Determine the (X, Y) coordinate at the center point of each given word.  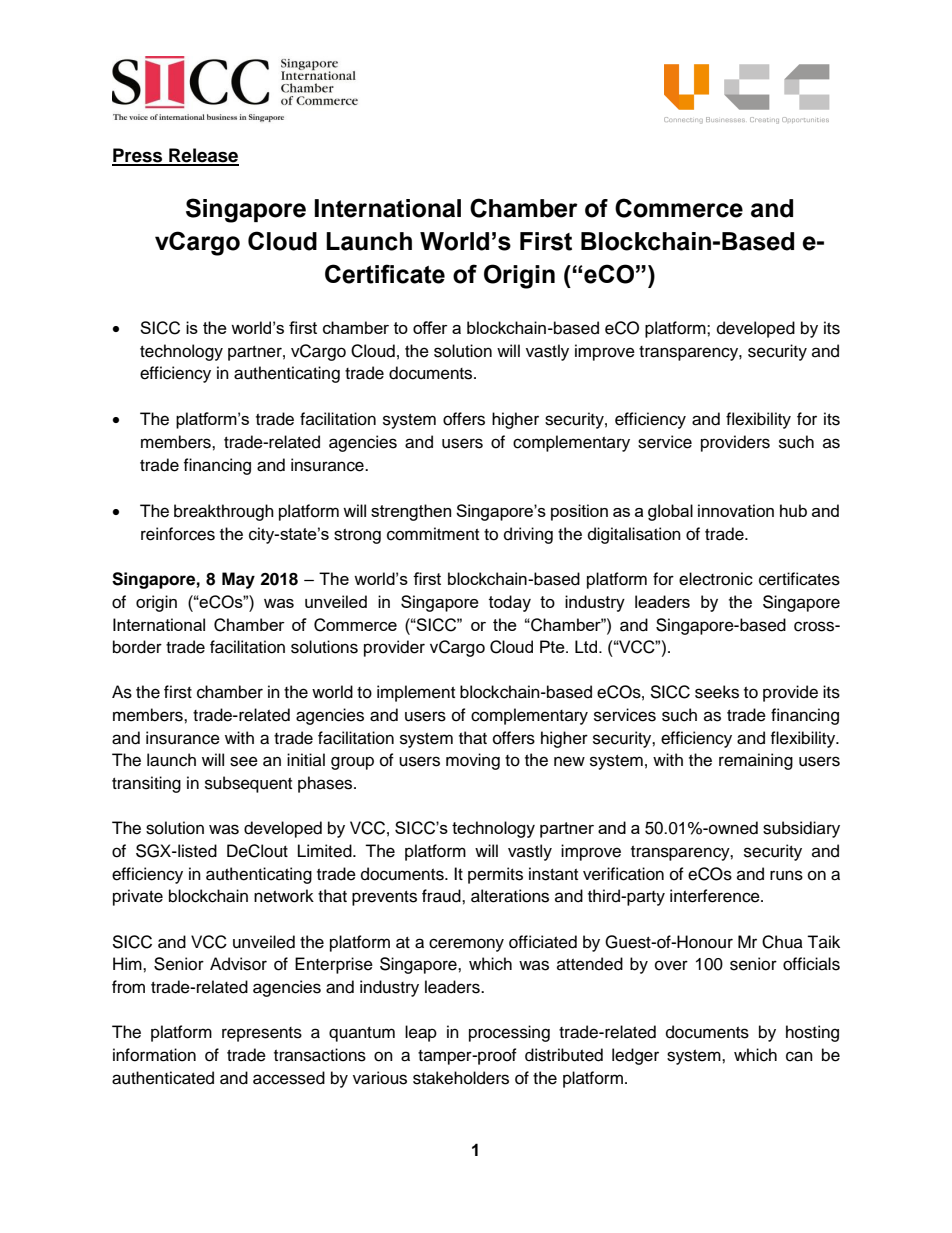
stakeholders (461, 1078)
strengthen (411, 512)
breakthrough (224, 512)
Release (203, 156)
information (154, 1055)
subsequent (248, 784)
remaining (756, 761)
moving (473, 761)
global (670, 512)
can (799, 1056)
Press (138, 156)
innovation (736, 510)
